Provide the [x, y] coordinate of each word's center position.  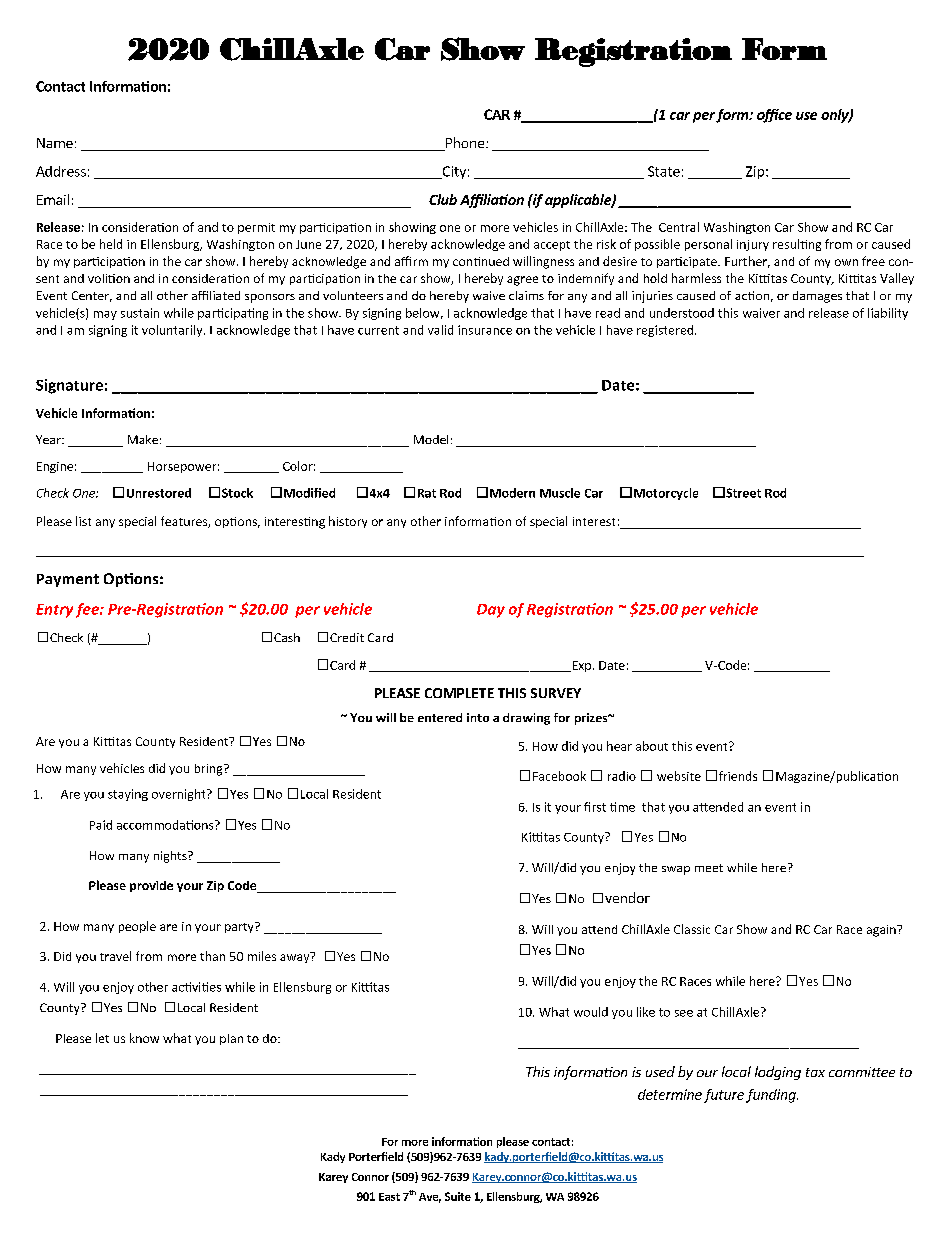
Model [431, 439]
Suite [458, 1196]
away [296, 957]
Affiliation [492, 201]
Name [55, 143]
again [882, 931]
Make [143, 439]
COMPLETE [459, 693]
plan [231, 1039]
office [774, 116]
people [137, 927]
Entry [54, 611]
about [652, 746]
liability [888, 314]
